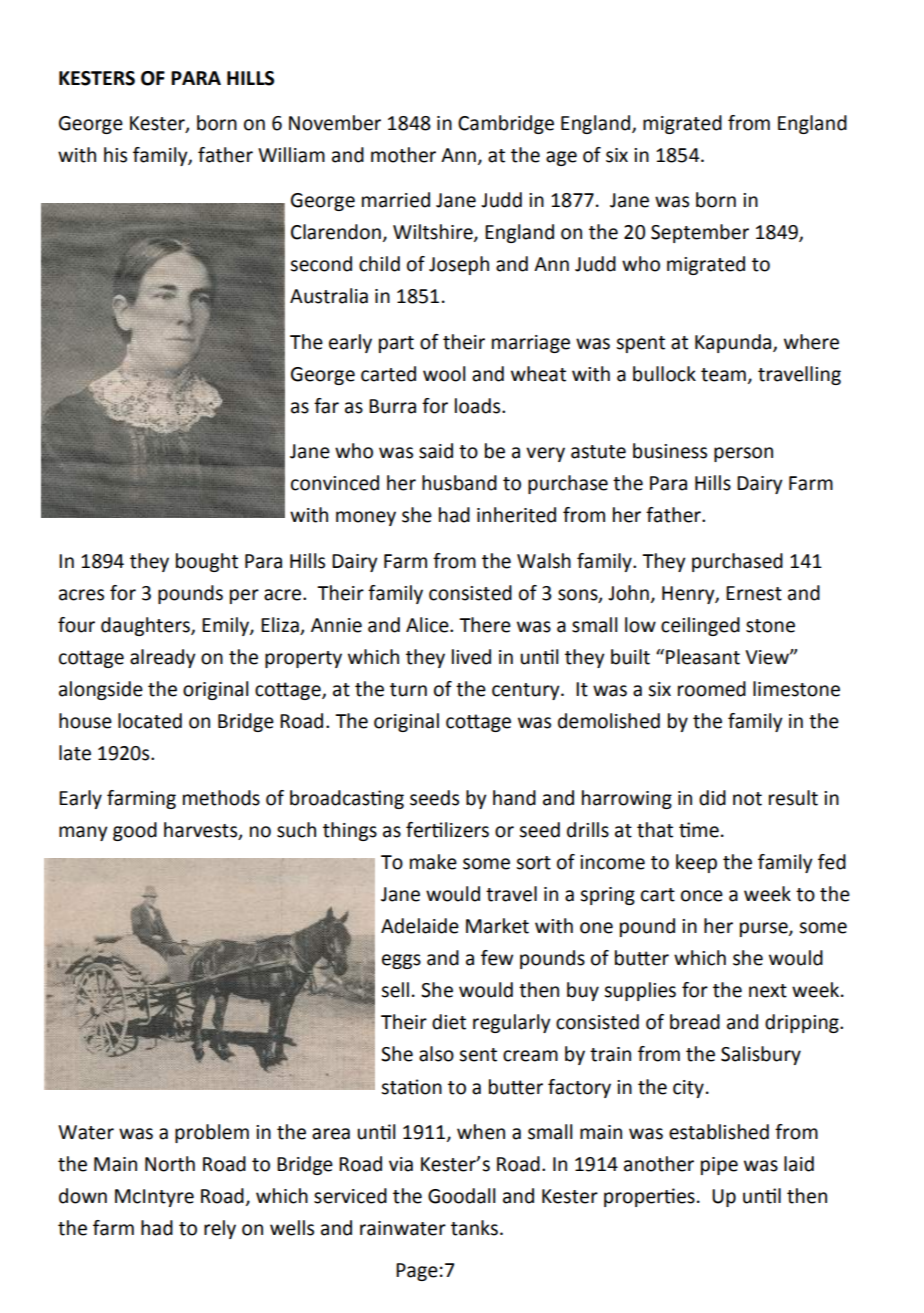 The image size is (924, 1313). Describe the element at coordinates (474, 1228) in the screenshot. I see `tanks` at that location.
